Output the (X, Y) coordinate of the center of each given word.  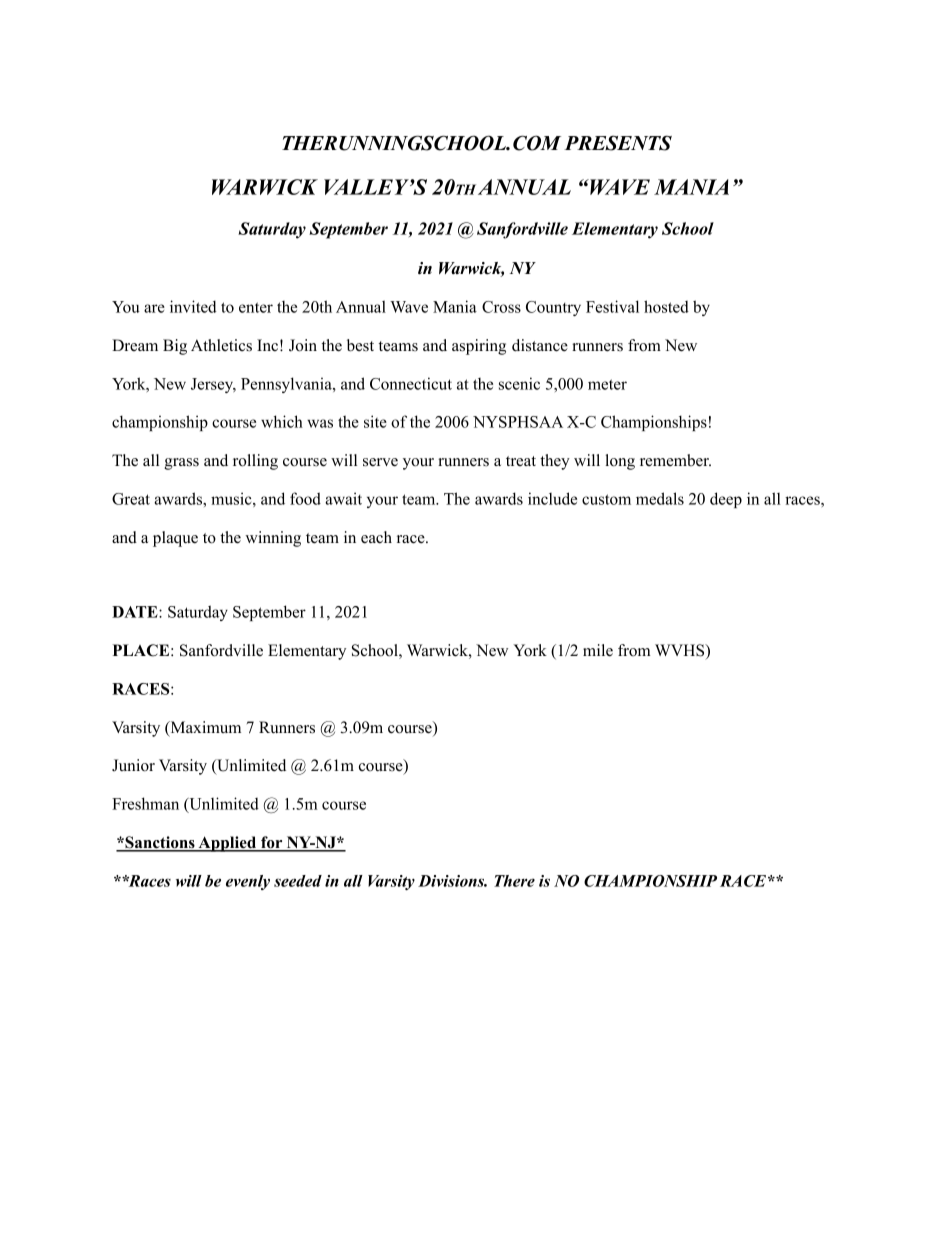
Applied (227, 844)
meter (607, 384)
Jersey (213, 385)
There (514, 881)
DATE (136, 612)
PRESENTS (618, 143)
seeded (298, 881)
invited (193, 306)
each (376, 537)
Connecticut (411, 383)
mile (598, 650)
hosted (666, 306)
